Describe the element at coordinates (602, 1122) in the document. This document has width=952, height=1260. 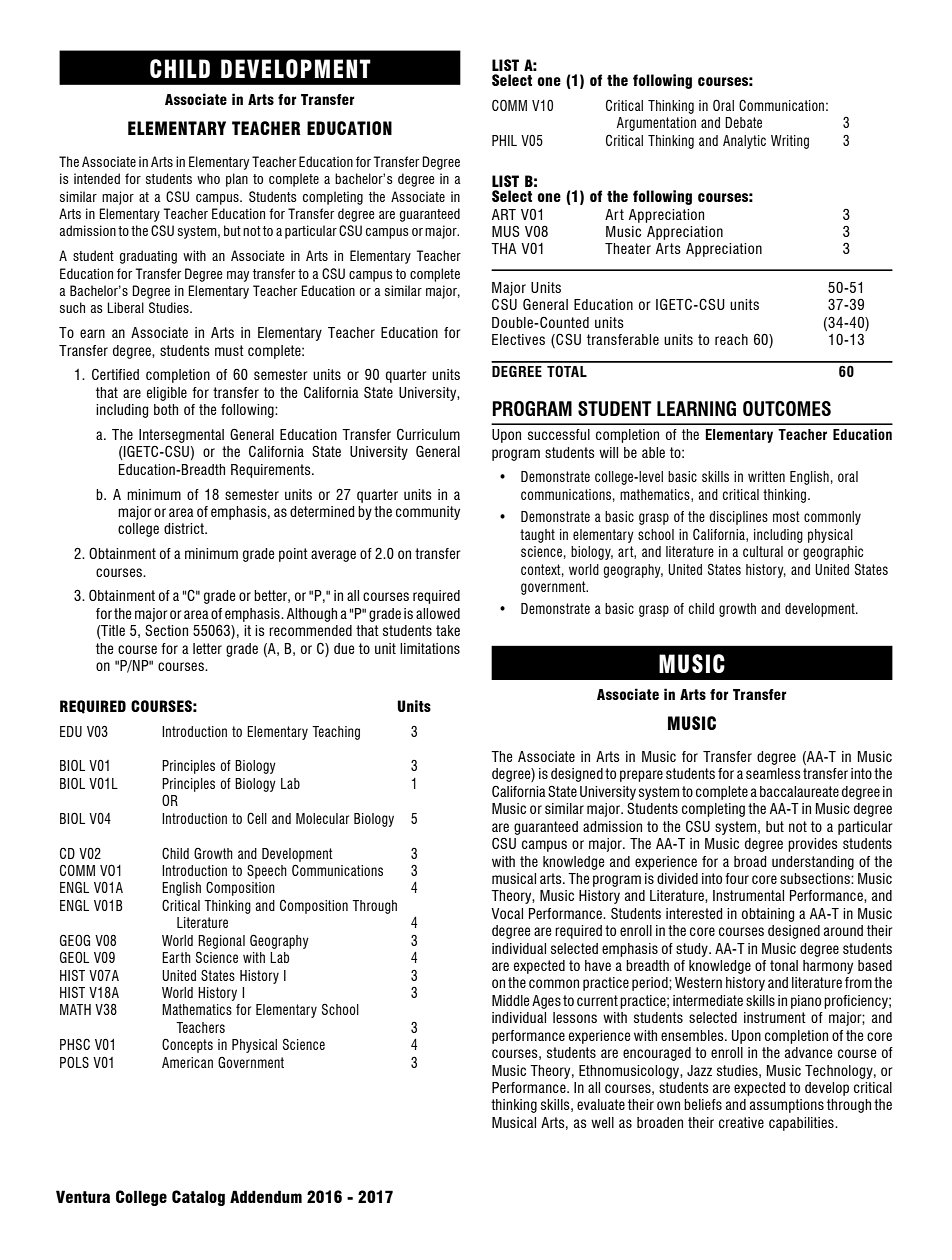
I see `well` at that location.
